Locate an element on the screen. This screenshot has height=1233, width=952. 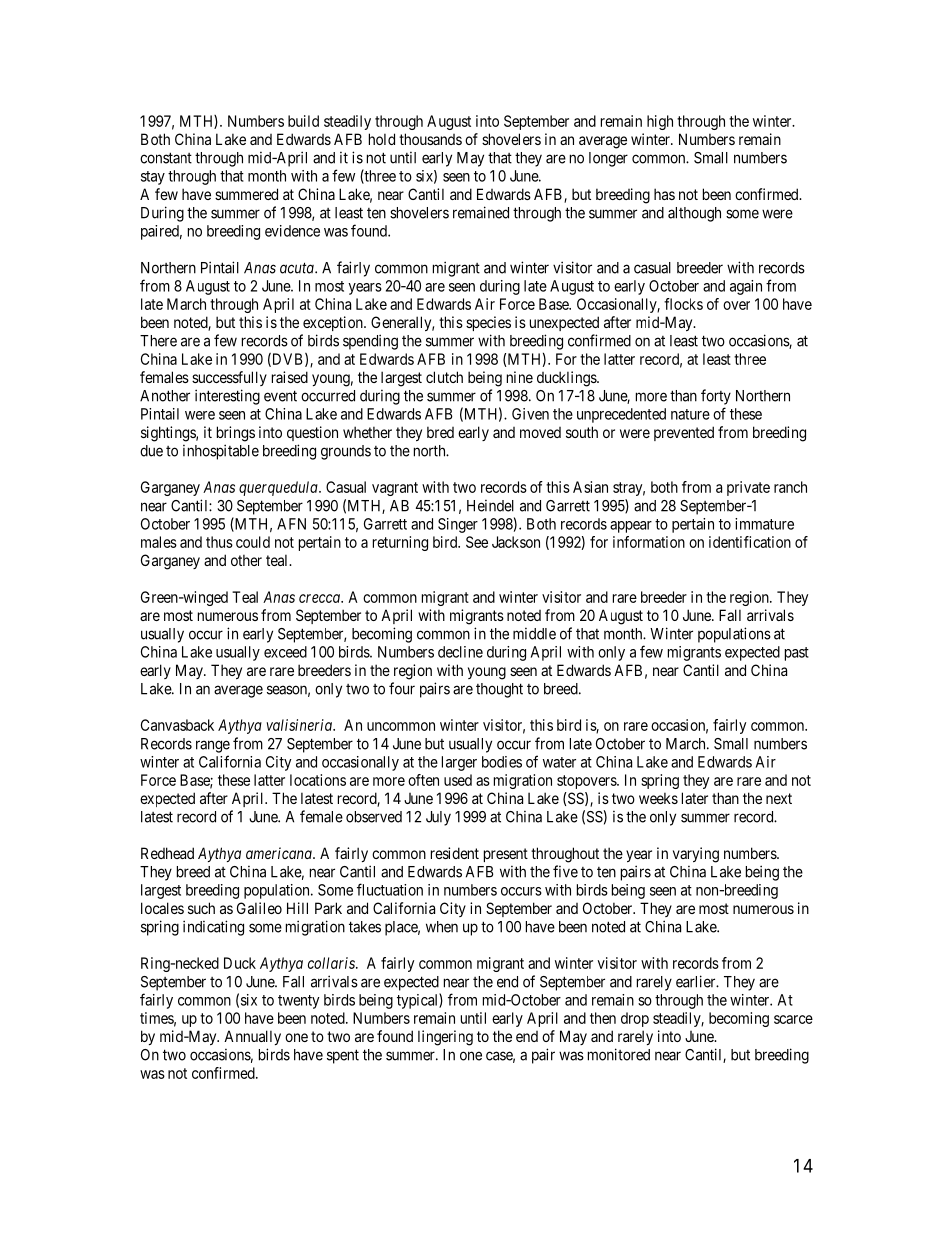
constant is located at coordinates (166, 158).
